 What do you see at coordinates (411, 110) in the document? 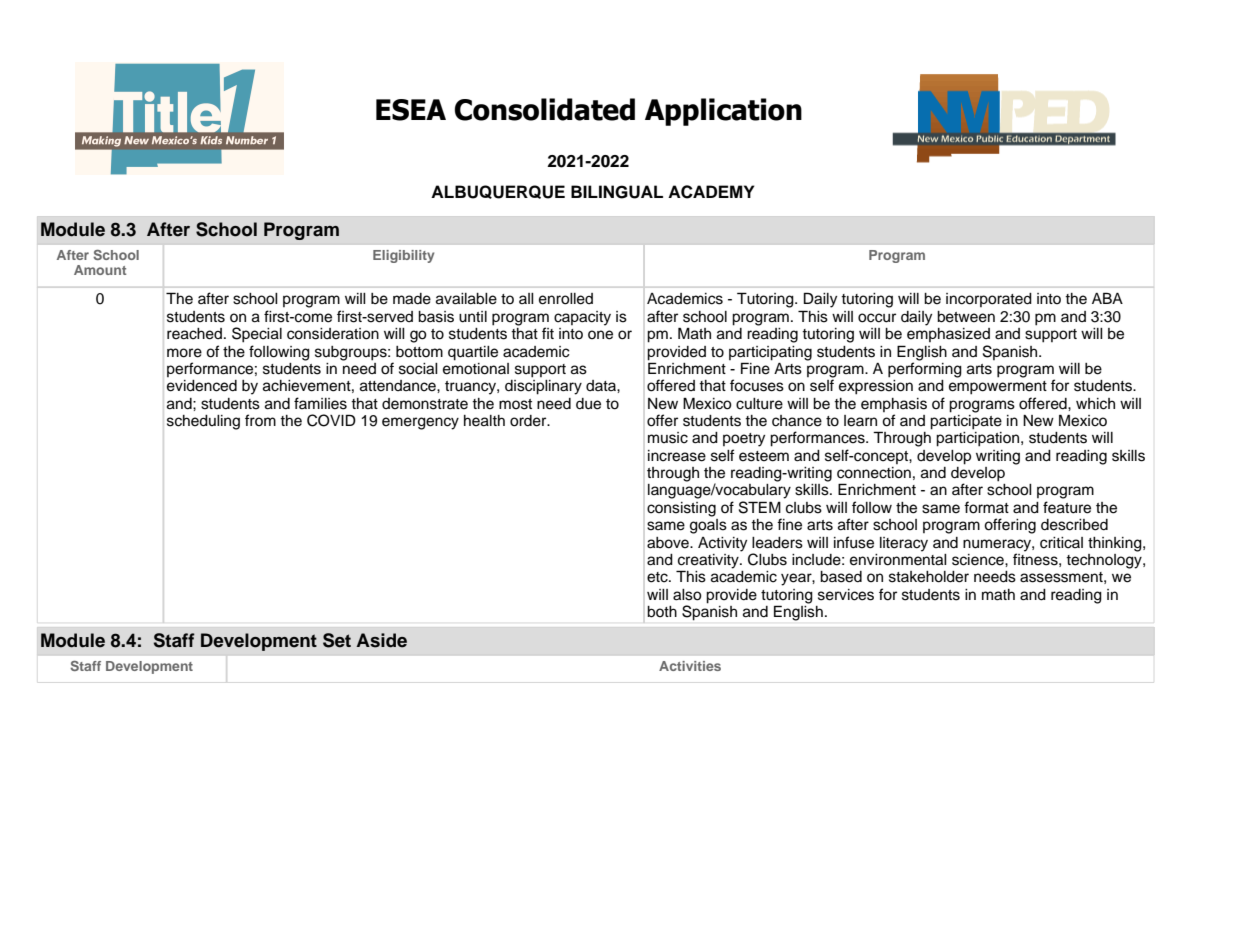
I see `ESEA` at bounding box center [411, 110].
